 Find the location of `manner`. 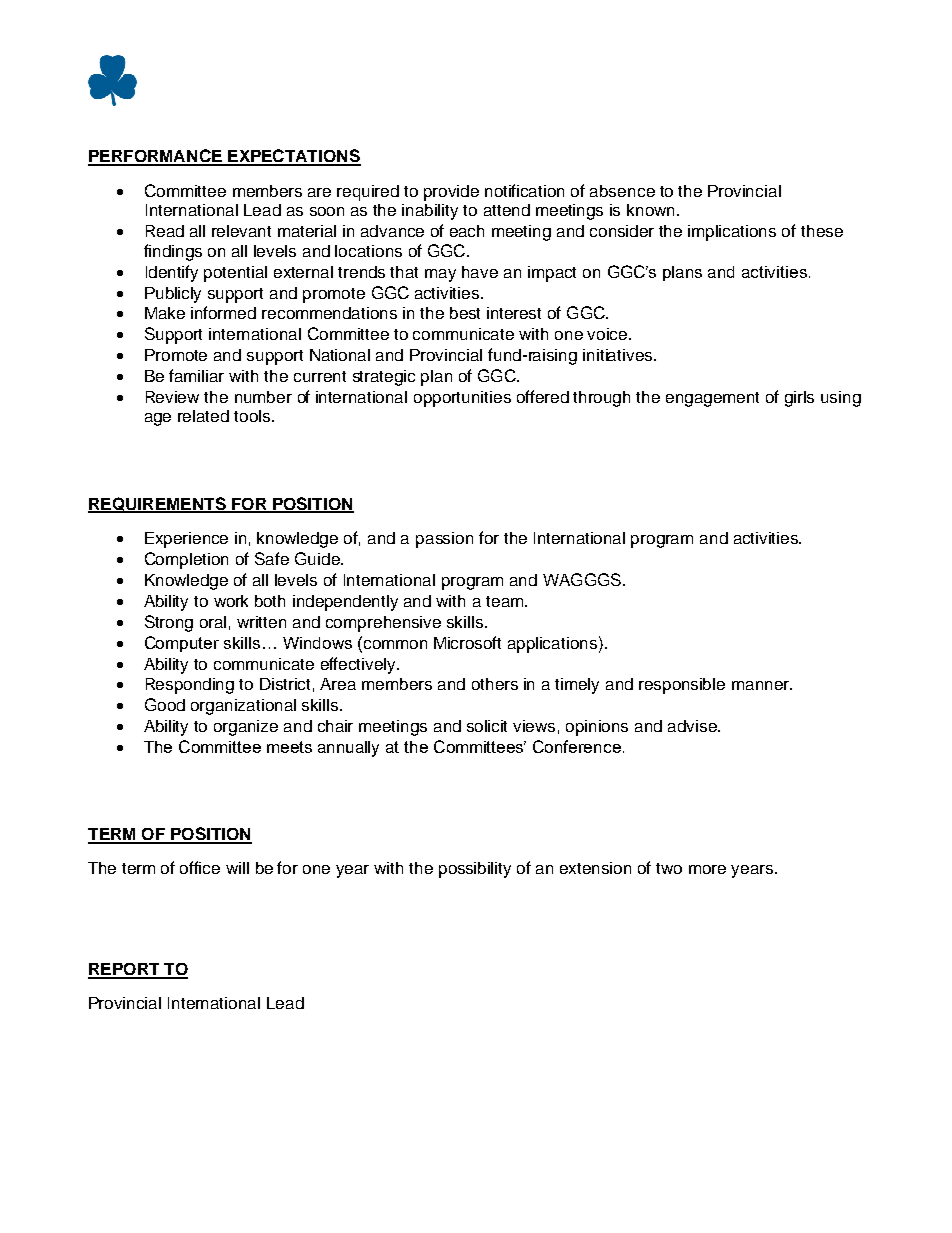

manner is located at coordinates (762, 685).
